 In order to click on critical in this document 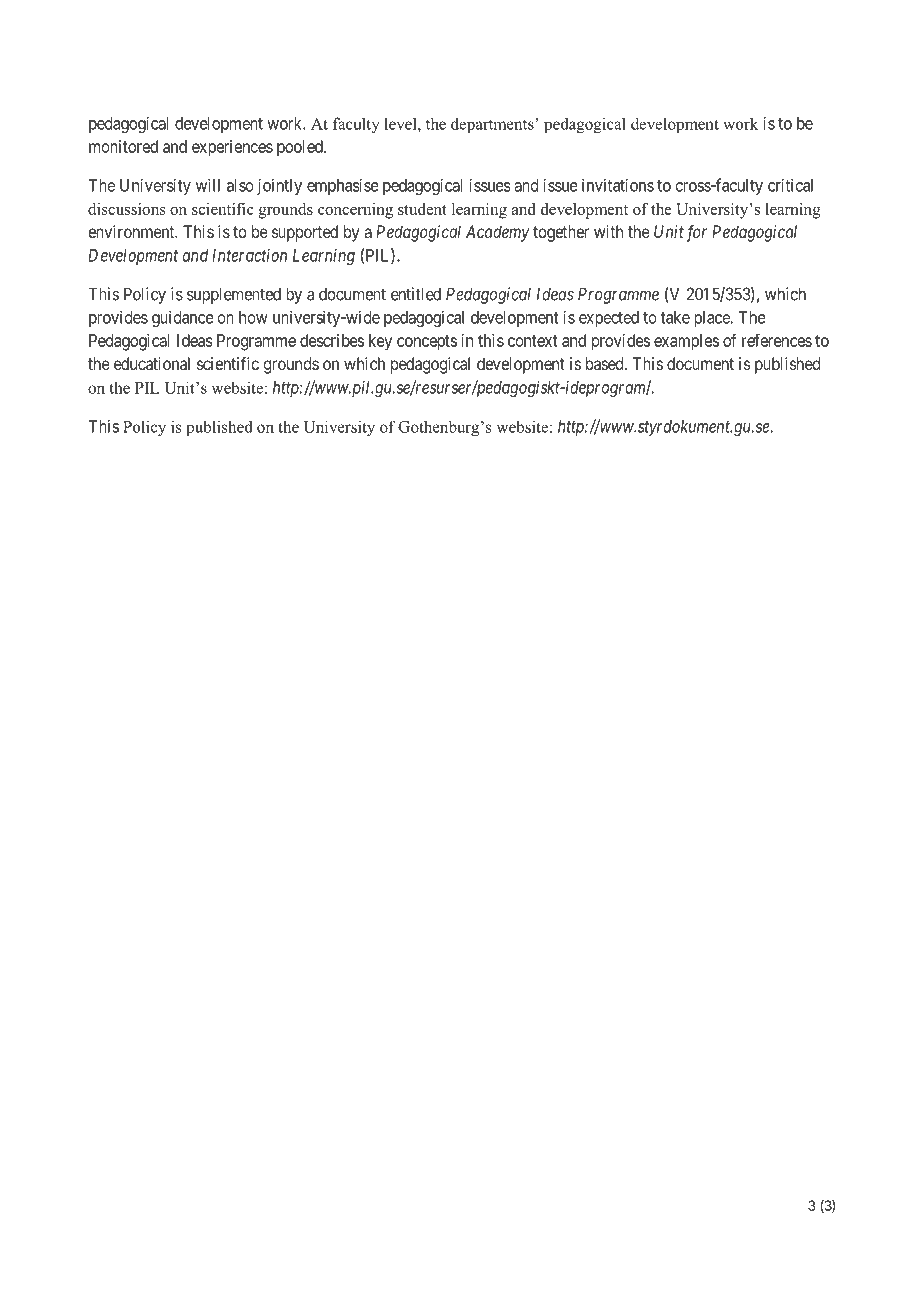, I will do `click(790, 185)`.
